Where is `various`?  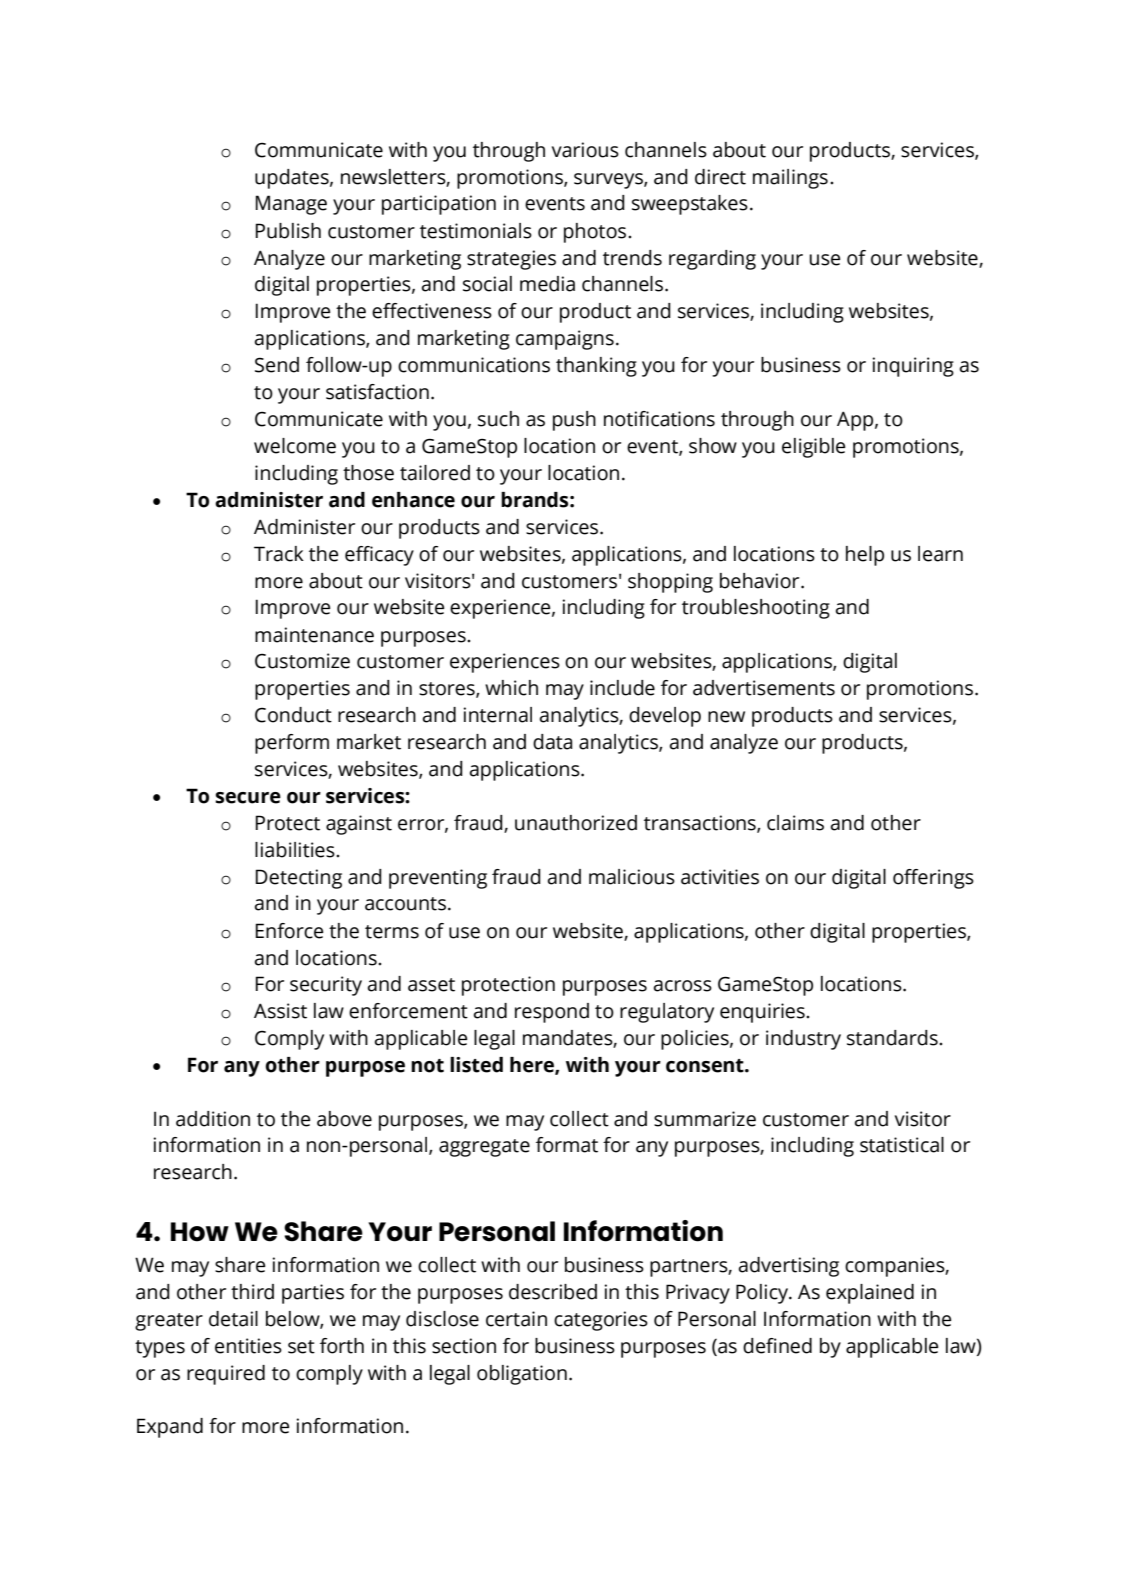 various is located at coordinates (585, 150).
